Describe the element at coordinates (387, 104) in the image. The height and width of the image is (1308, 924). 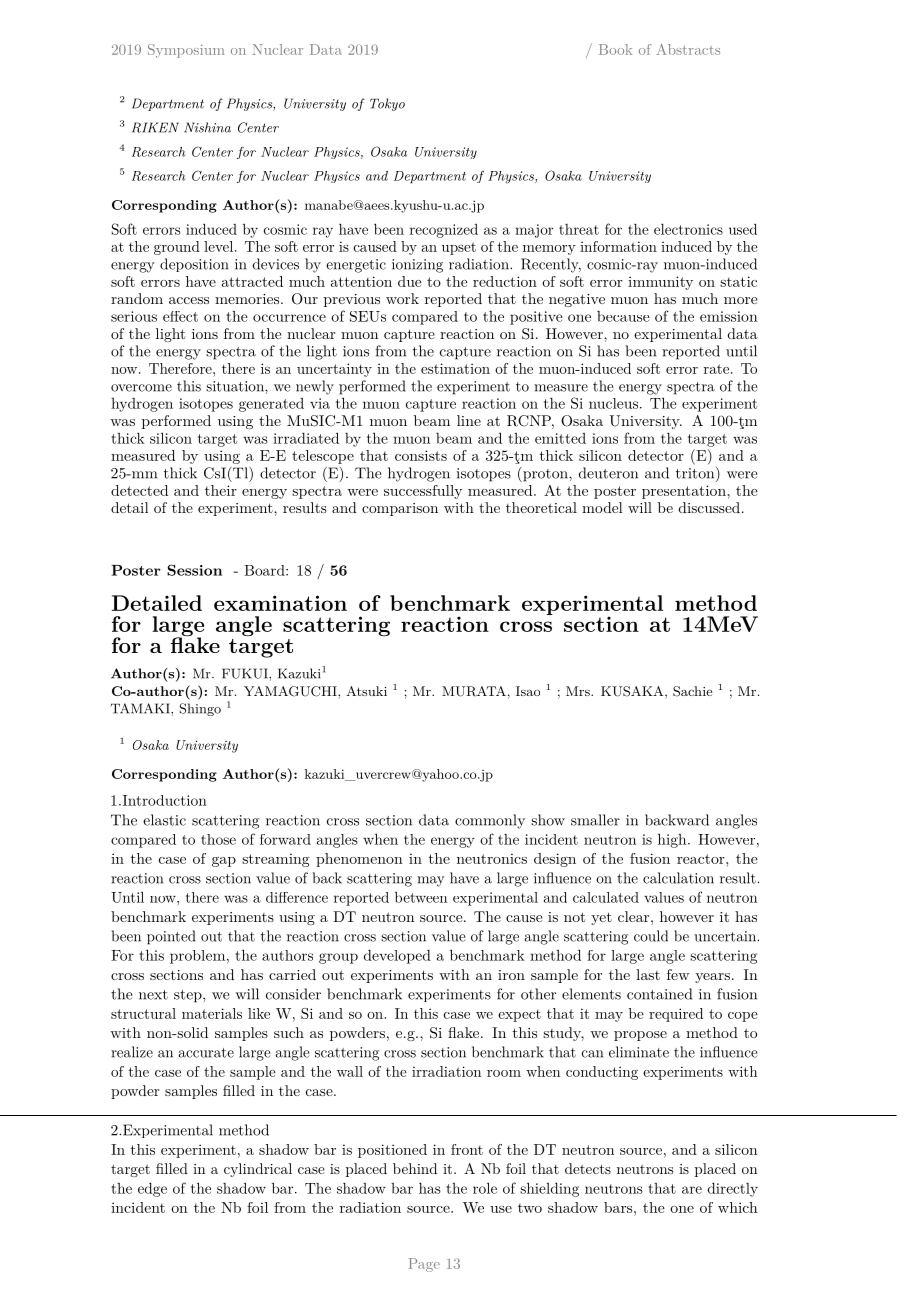
I see `Tokyo` at that location.
